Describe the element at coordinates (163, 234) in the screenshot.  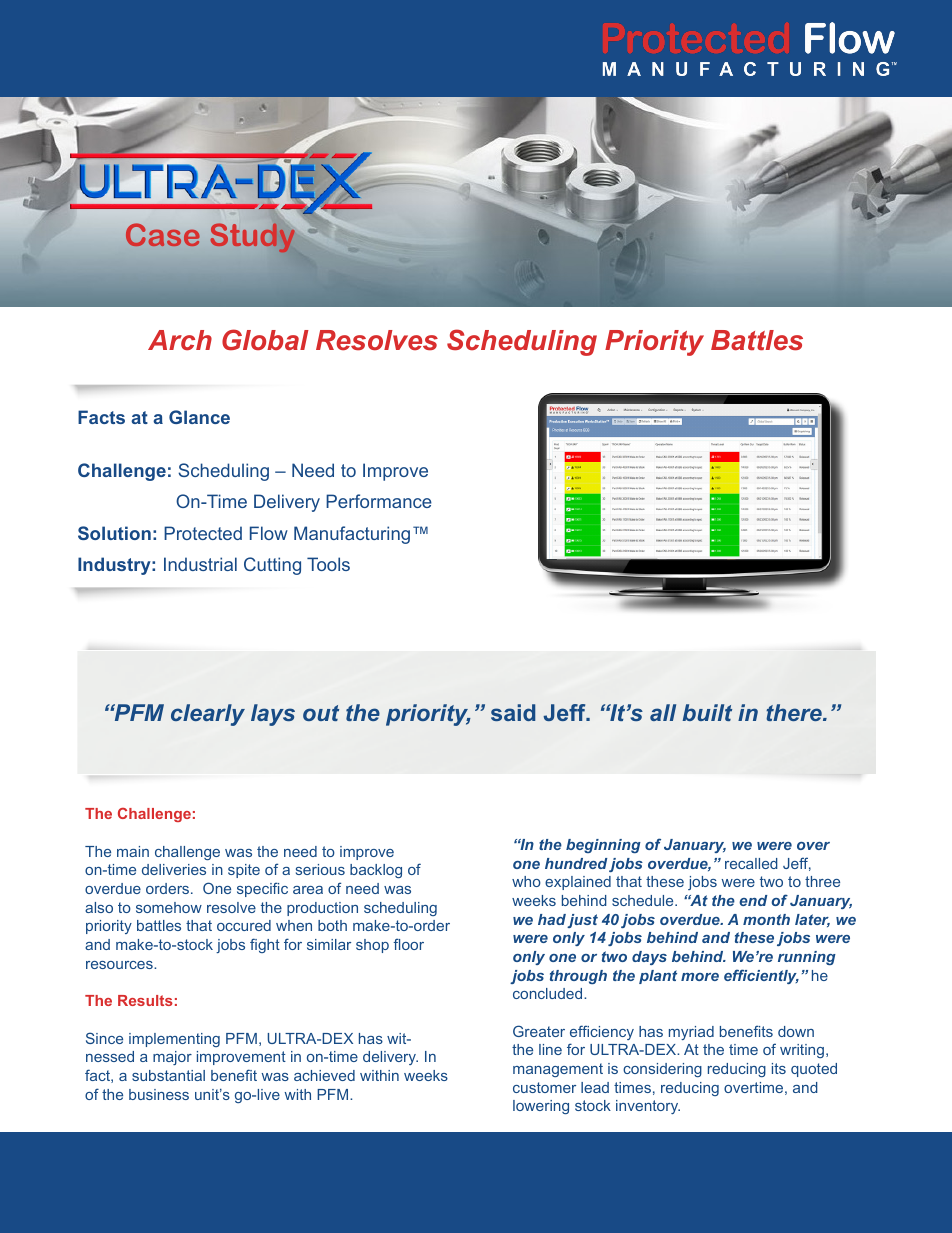
I see `Case` at that location.
